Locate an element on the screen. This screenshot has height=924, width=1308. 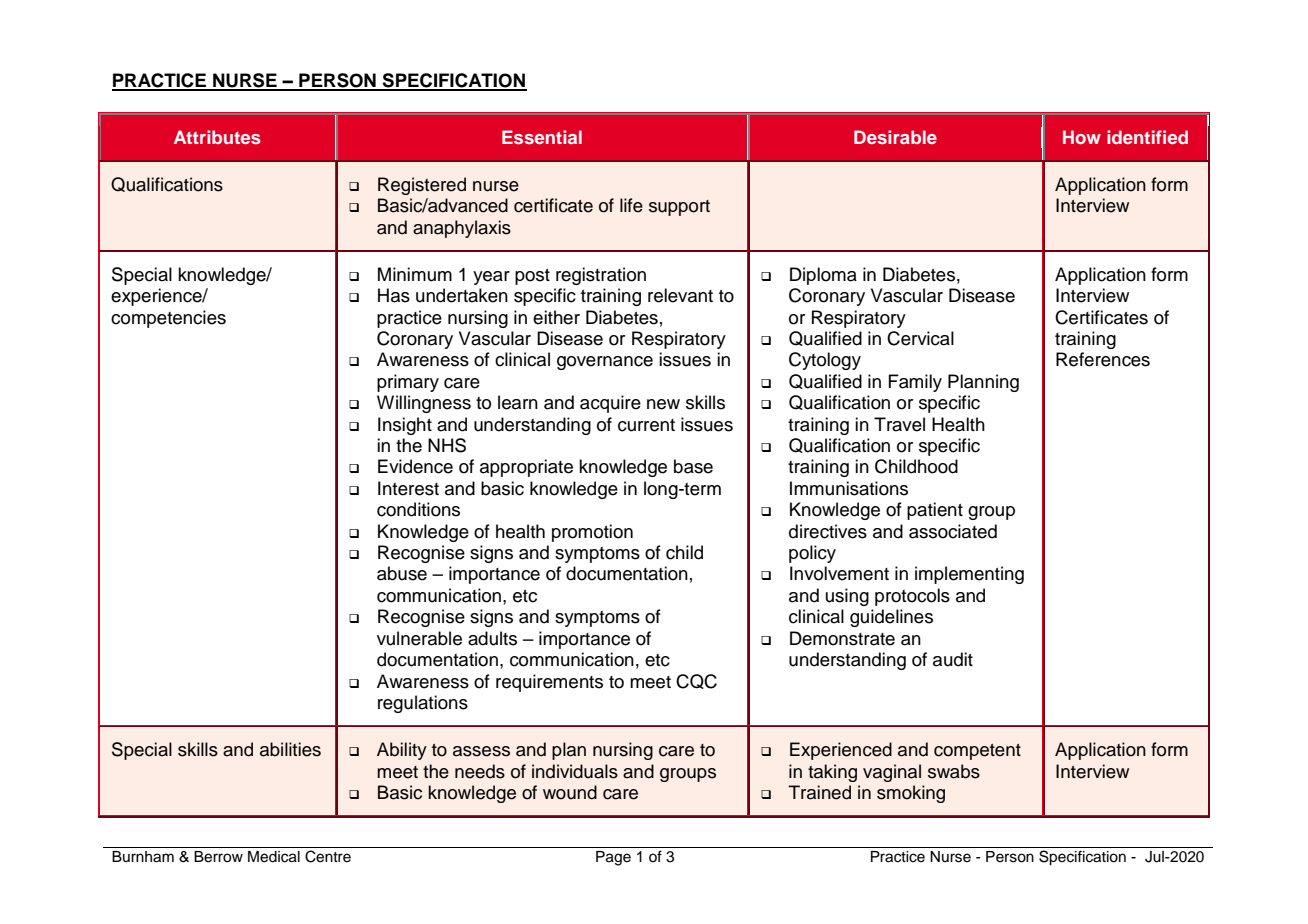
Attributes is located at coordinates (217, 137).
